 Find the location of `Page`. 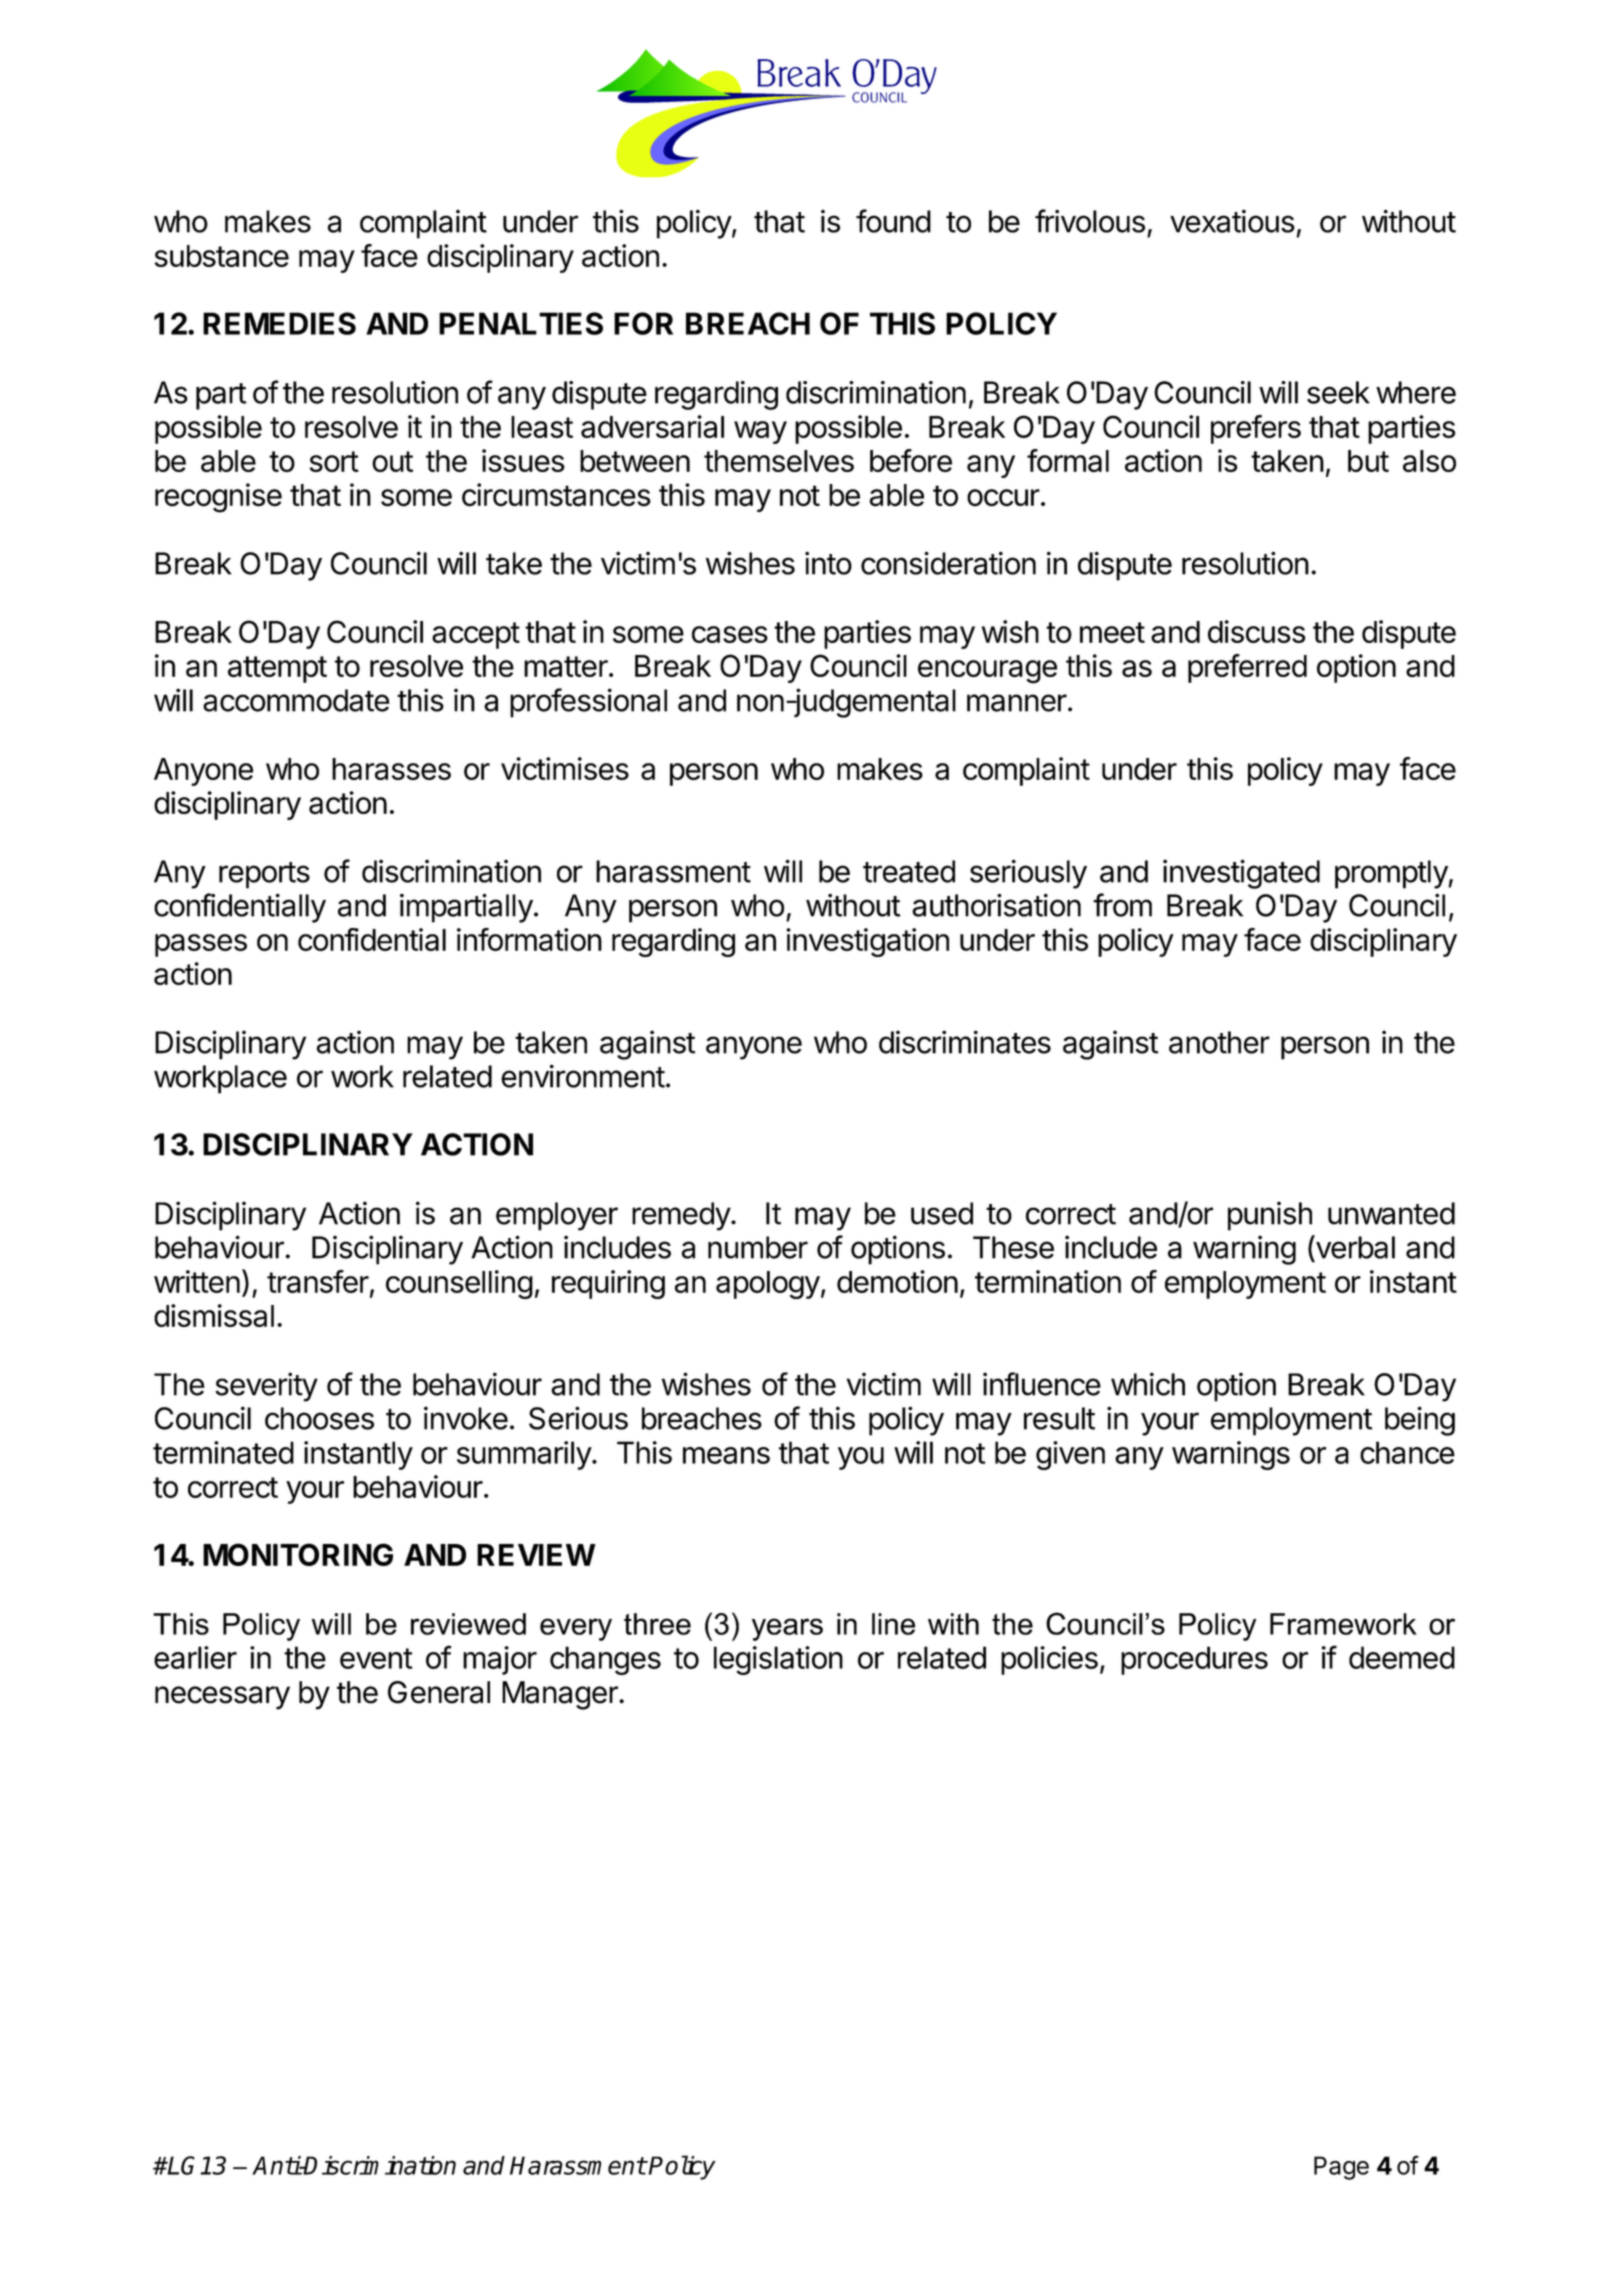

Page is located at coordinates (1341, 2168).
